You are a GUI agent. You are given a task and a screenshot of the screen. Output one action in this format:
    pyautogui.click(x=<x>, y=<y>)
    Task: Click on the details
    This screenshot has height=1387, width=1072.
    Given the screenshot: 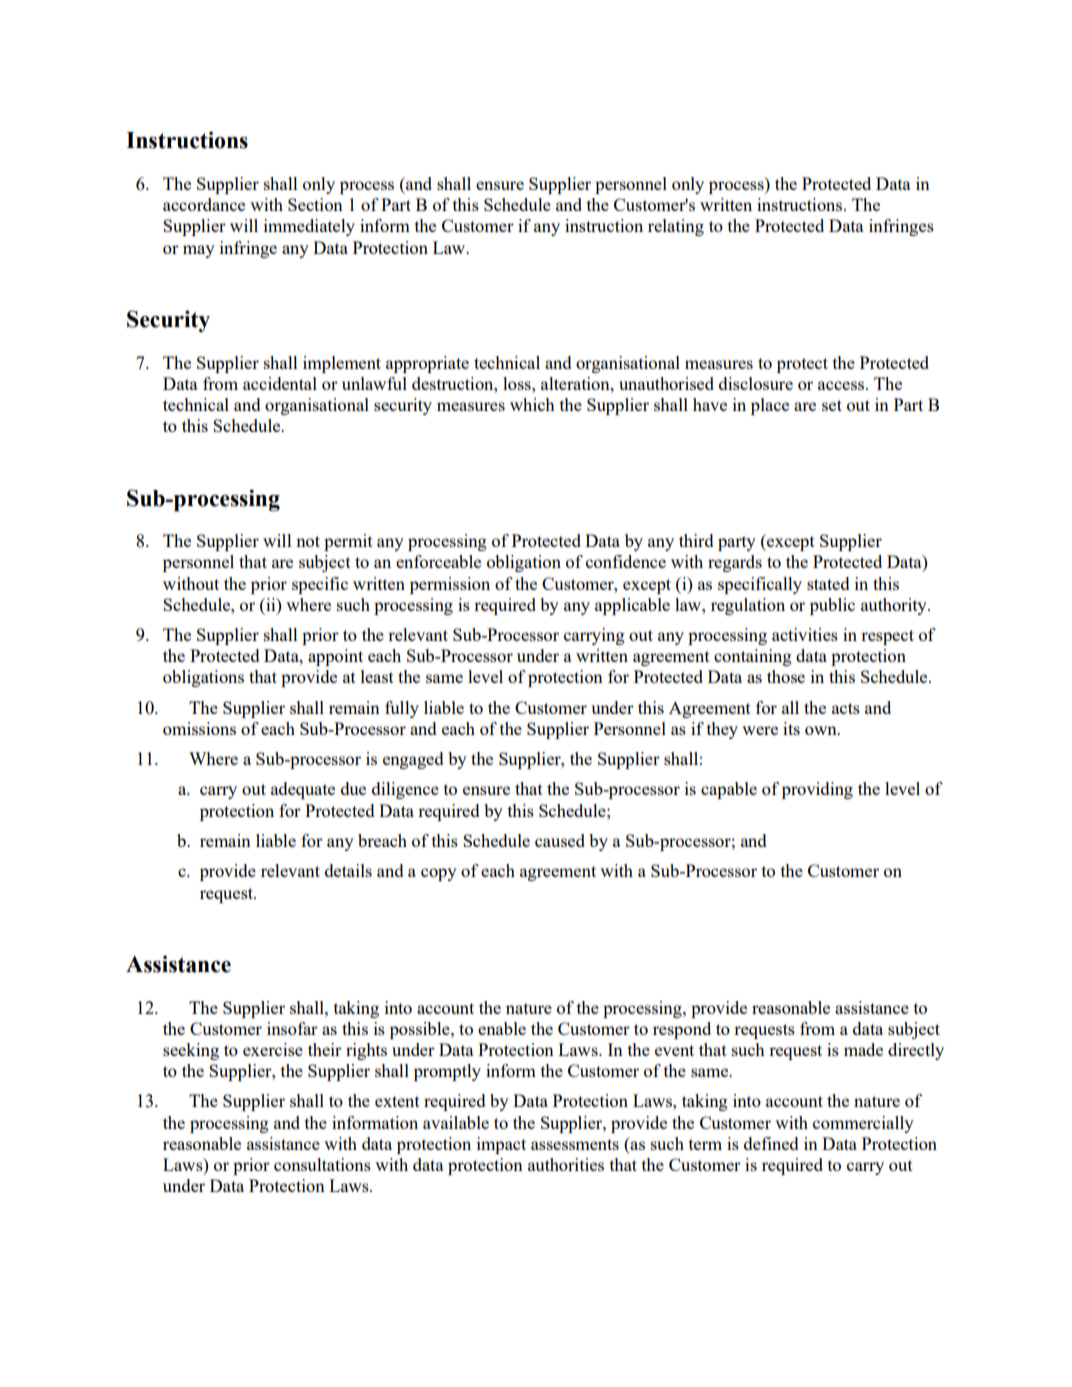 What is the action you would take?
    pyautogui.click(x=348, y=870)
